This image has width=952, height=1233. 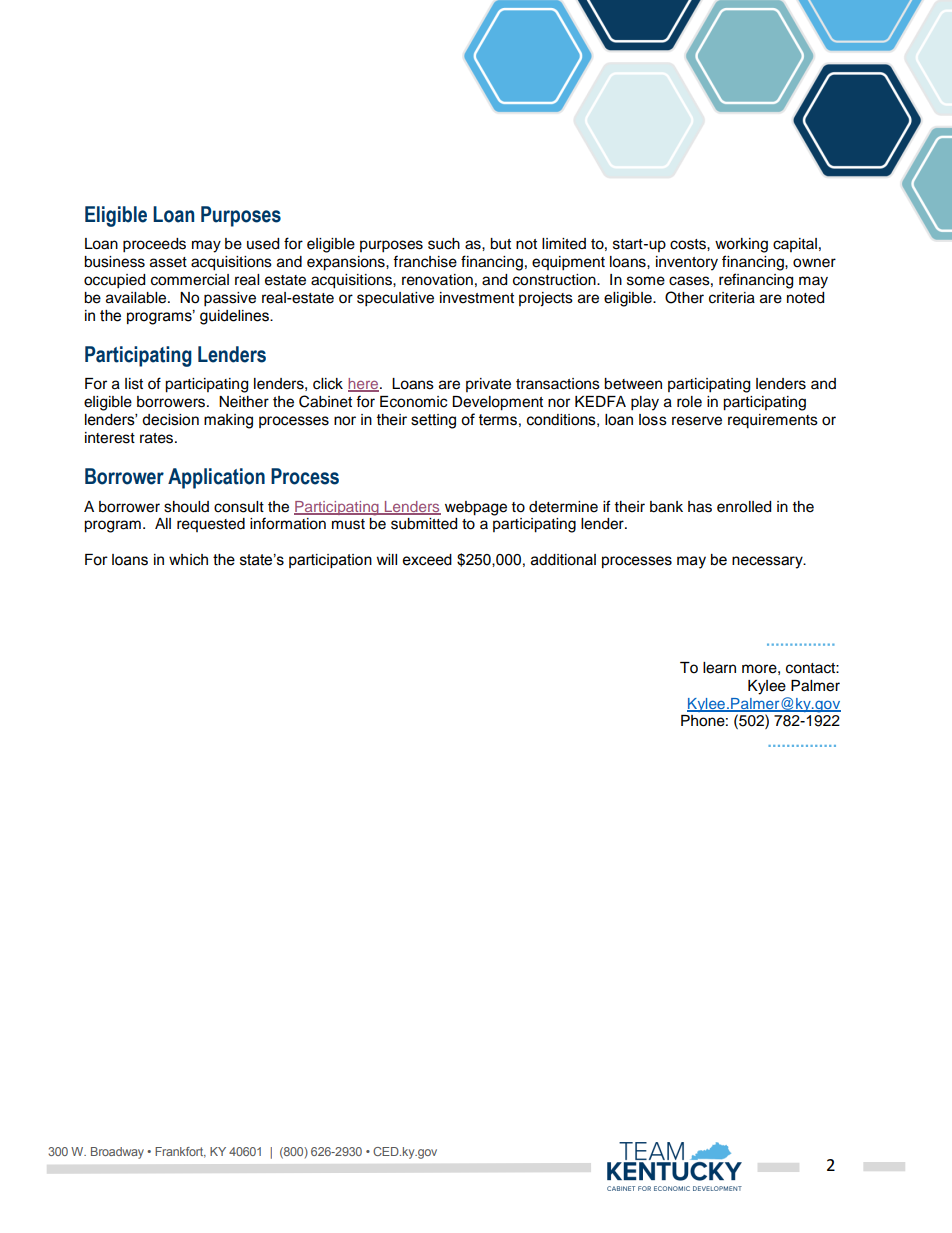 What do you see at coordinates (180, 1152) in the image?
I see `Frankfort` at bounding box center [180, 1152].
